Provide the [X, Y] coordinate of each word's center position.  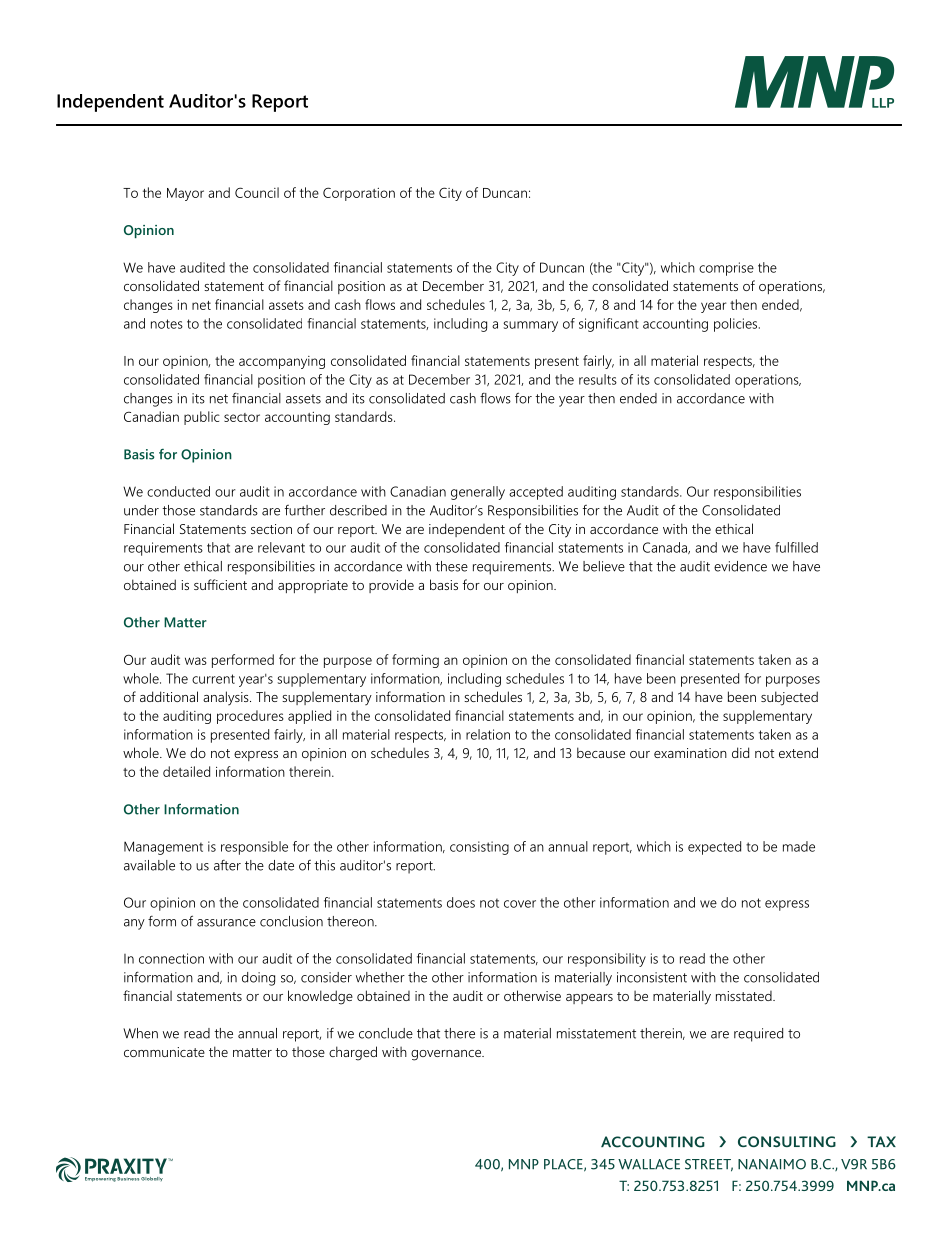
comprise [726, 269]
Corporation [359, 194]
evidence [740, 566]
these [451, 566]
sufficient [220, 584]
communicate [164, 1052]
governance [447, 1055]
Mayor [185, 194]
